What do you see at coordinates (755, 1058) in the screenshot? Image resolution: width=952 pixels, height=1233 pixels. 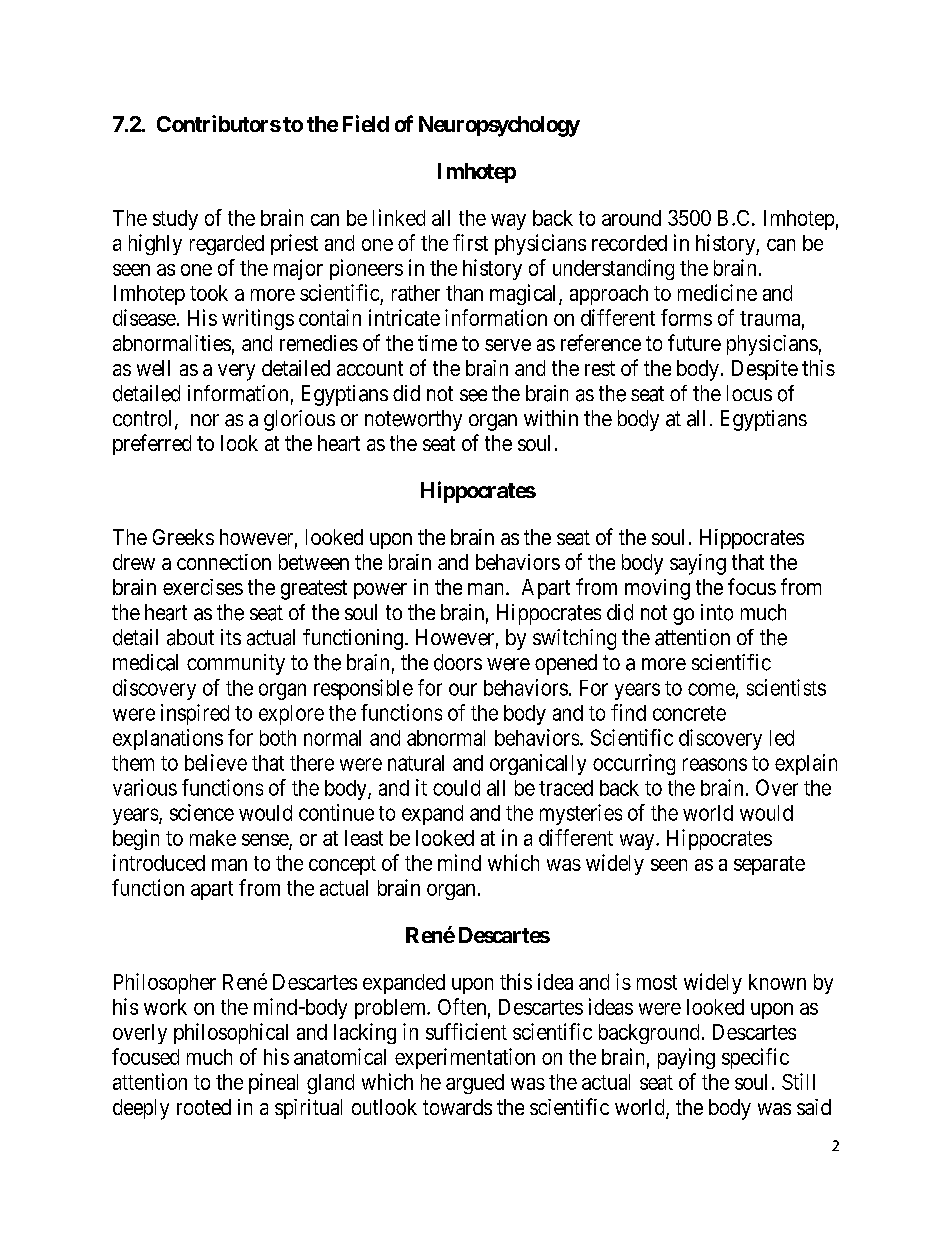 I see `specific` at bounding box center [755, 1058].
